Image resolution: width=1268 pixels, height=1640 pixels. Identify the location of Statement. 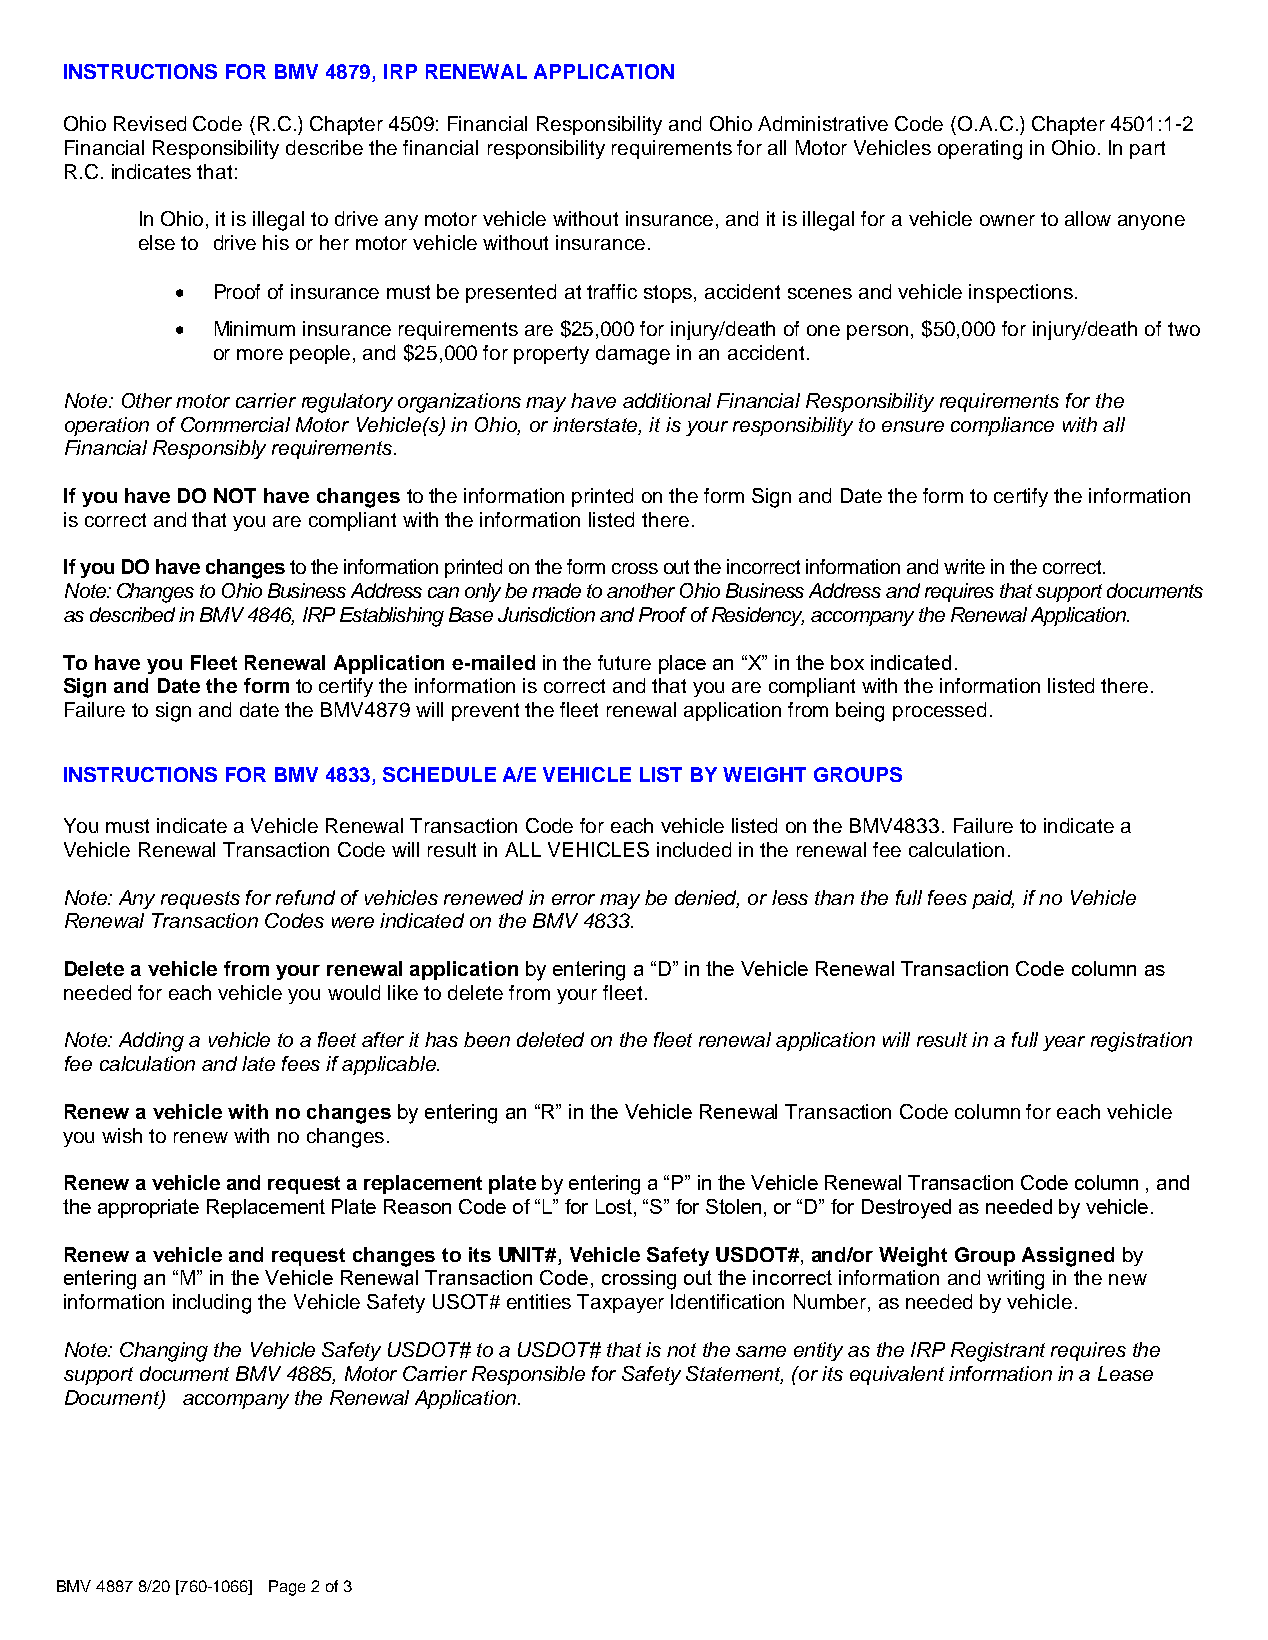
(734, 1375).
